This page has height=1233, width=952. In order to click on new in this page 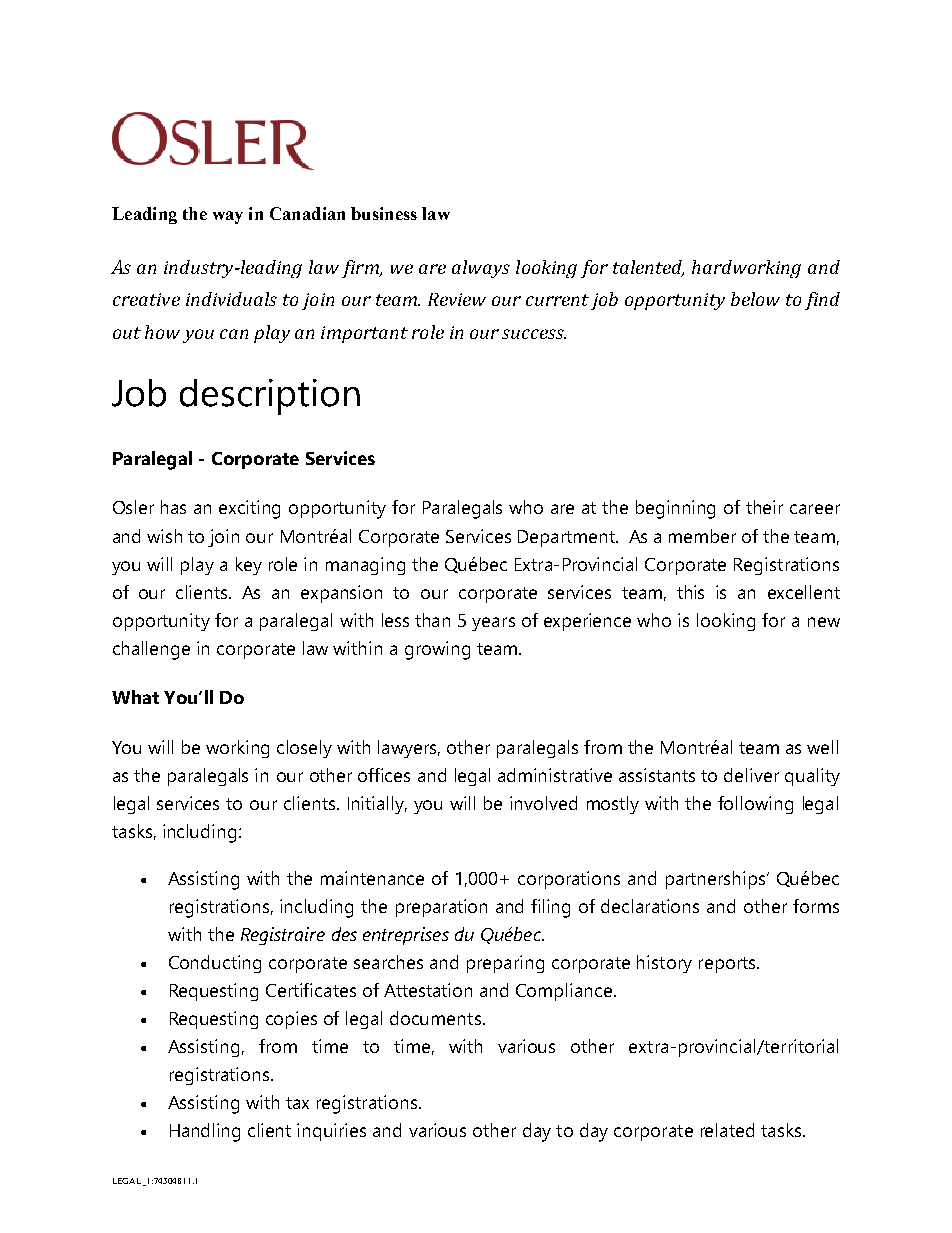, I will do `click(824, 622)`.
